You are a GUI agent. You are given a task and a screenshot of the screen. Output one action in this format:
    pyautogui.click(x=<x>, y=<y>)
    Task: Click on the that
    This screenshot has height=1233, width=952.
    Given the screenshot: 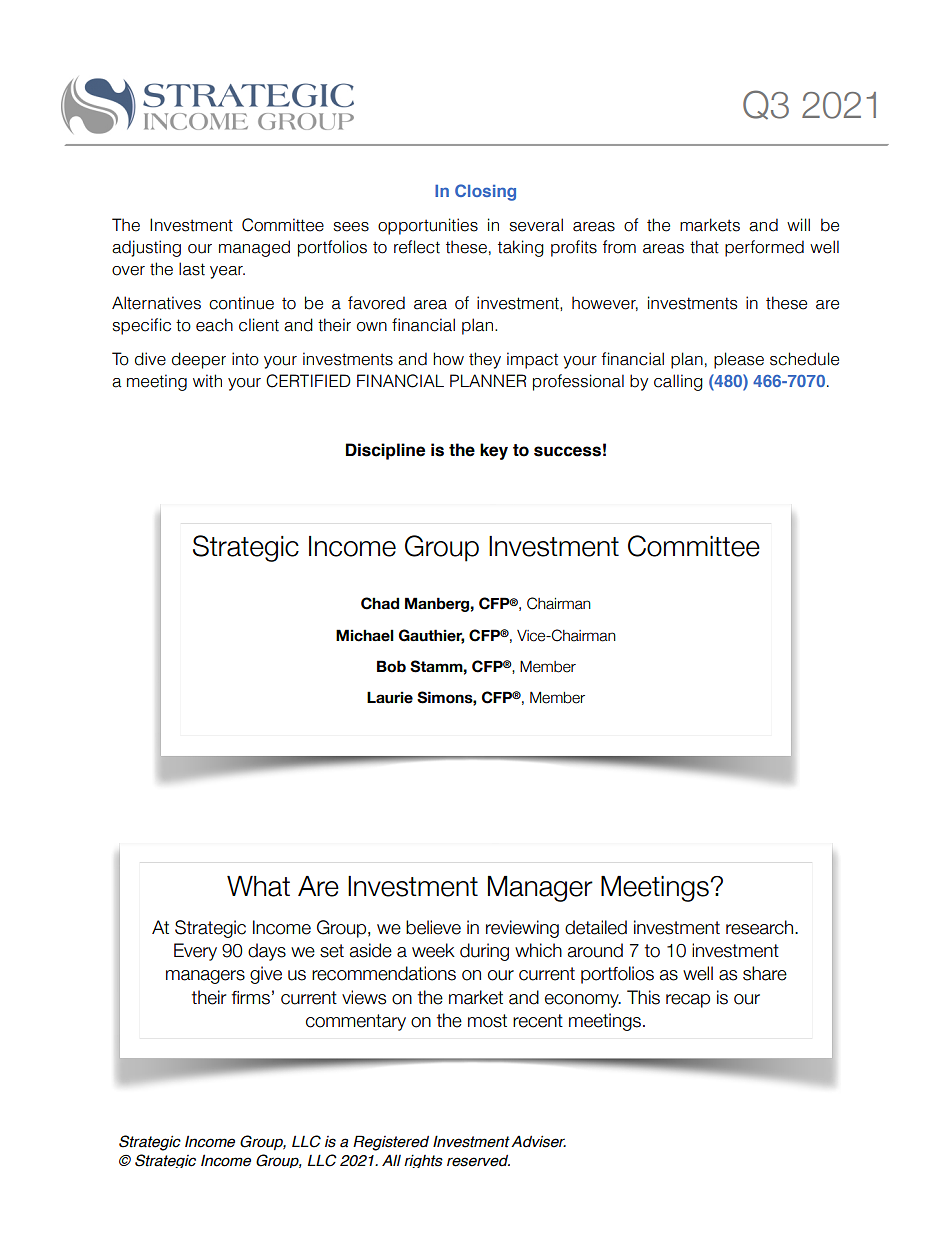 What is the action you would take?
    pyautogui.click(x=704, y=247)
